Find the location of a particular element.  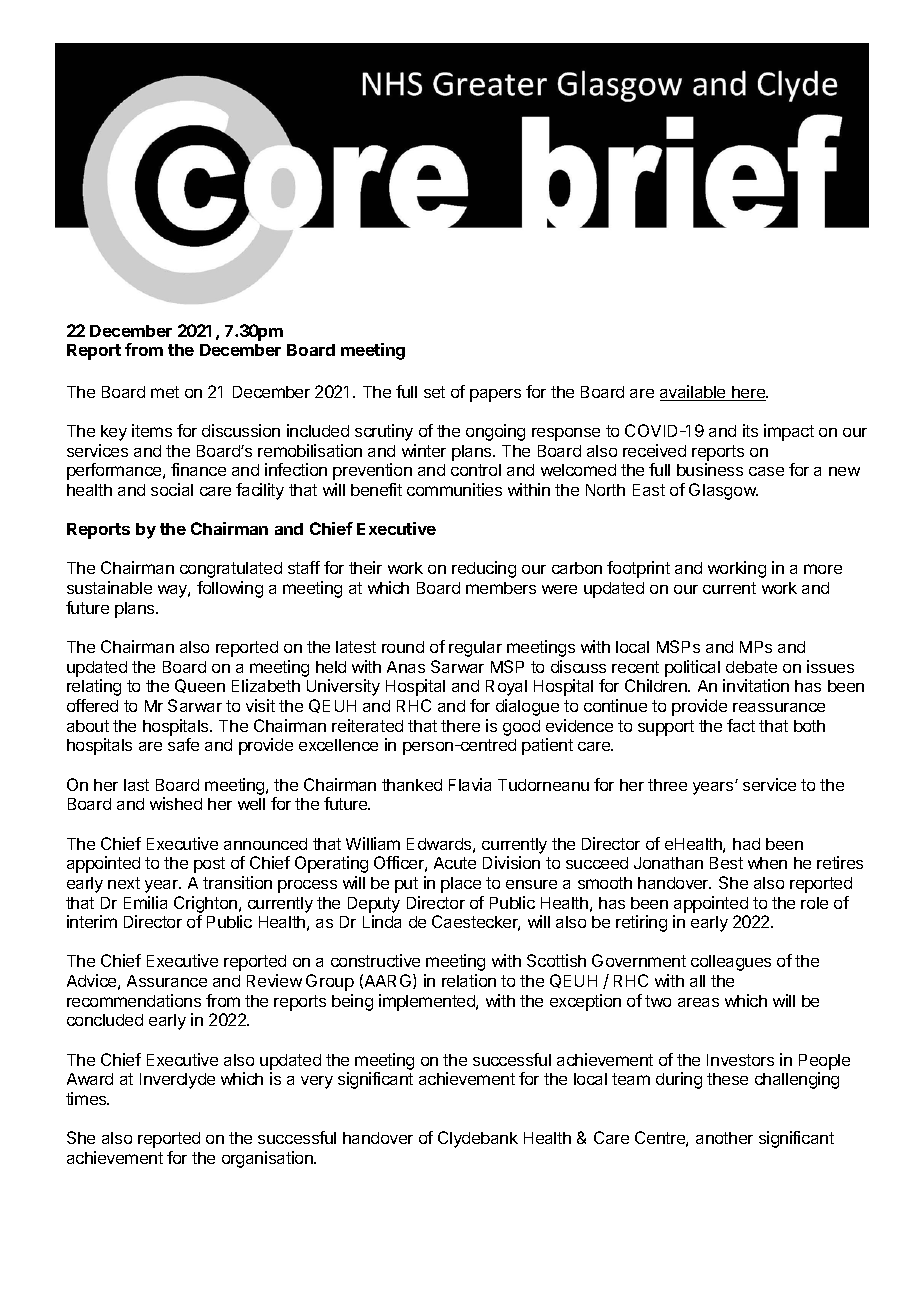

three is located at coordinates (667, 785).
